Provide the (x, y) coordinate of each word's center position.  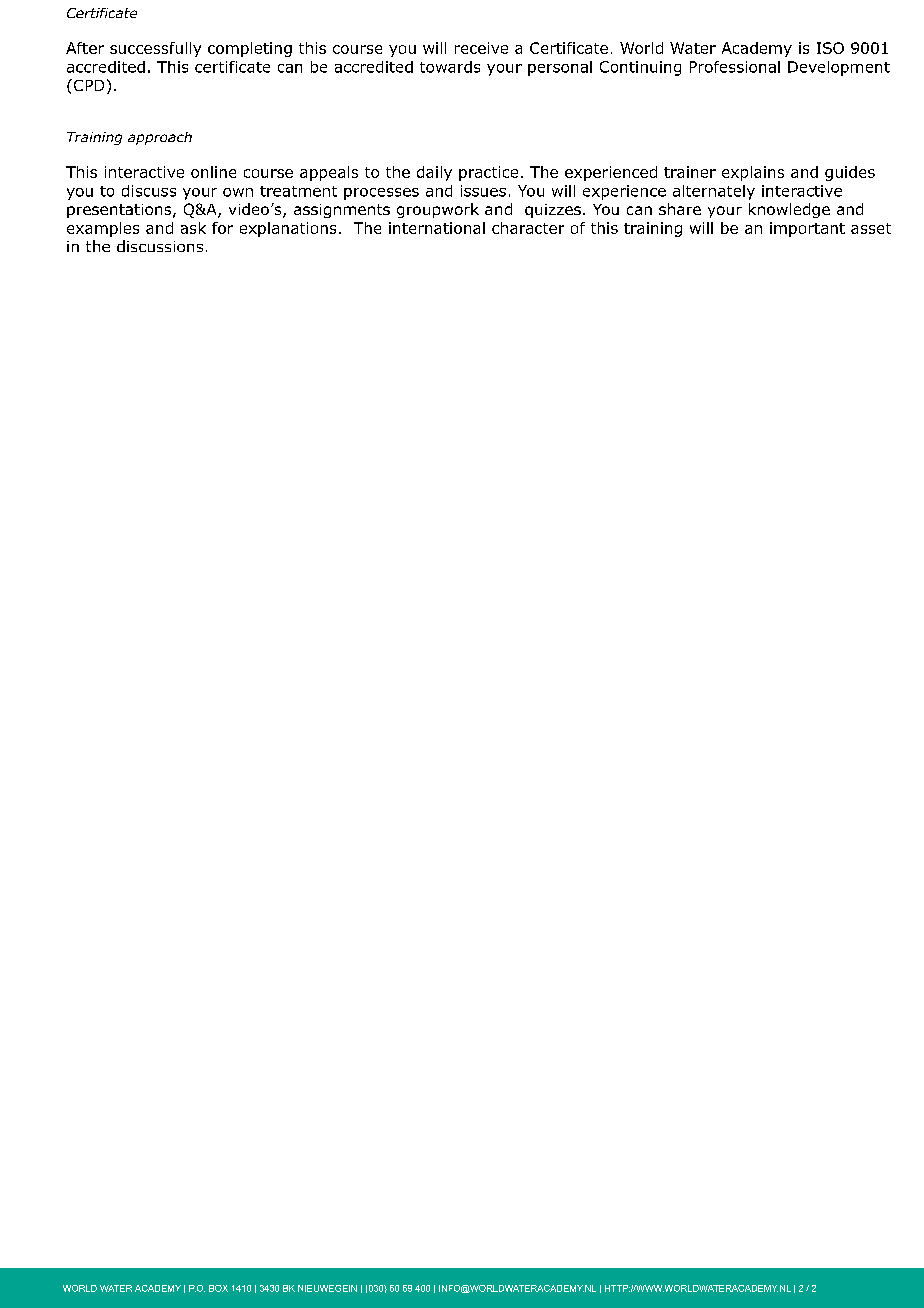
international (437, 228)
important (807, 229)
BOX (218, 1288)
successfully (155, 49)
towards (450, 67)
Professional (735, 67)
